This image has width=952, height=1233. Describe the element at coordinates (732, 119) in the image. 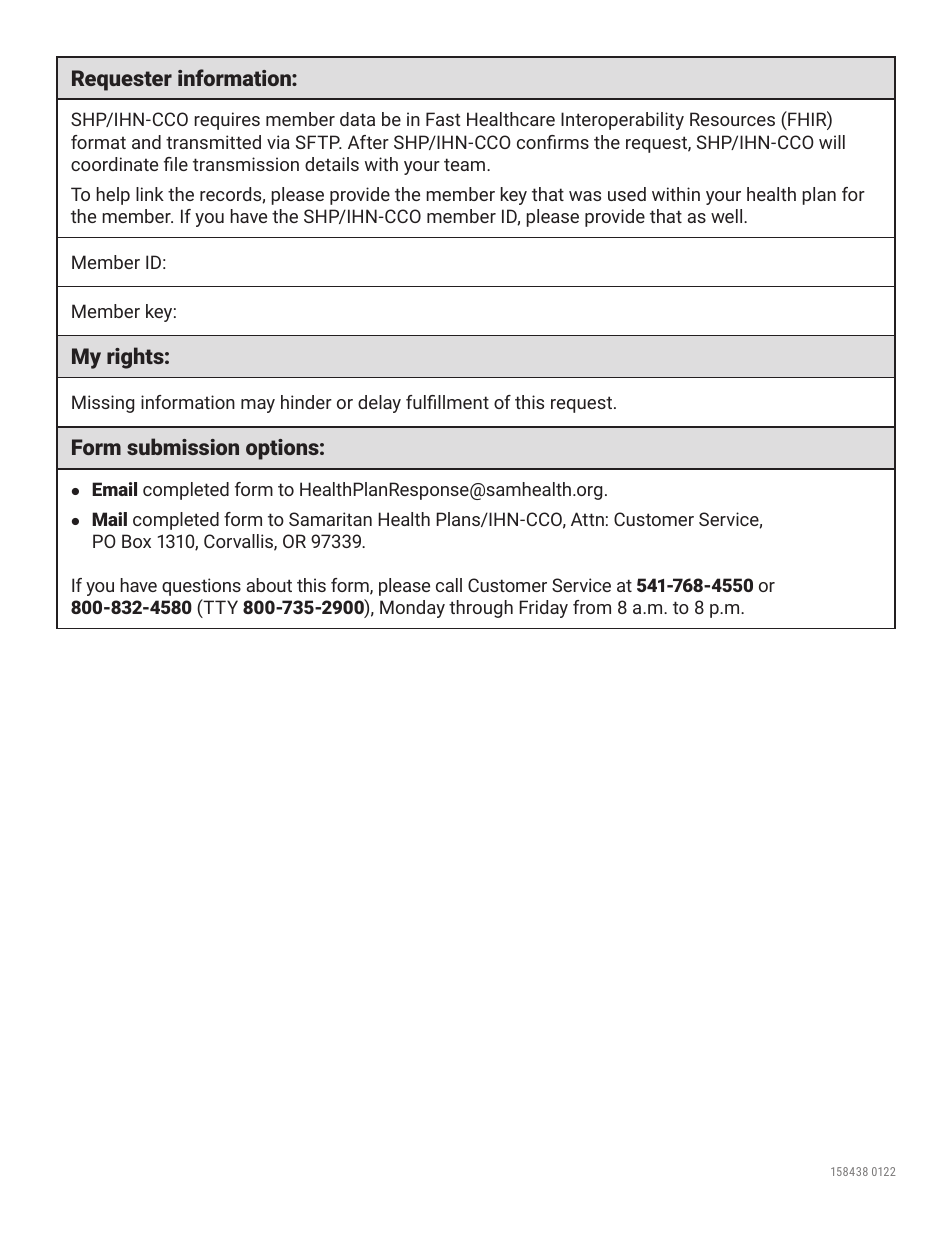

I see `Resources` at that location.
